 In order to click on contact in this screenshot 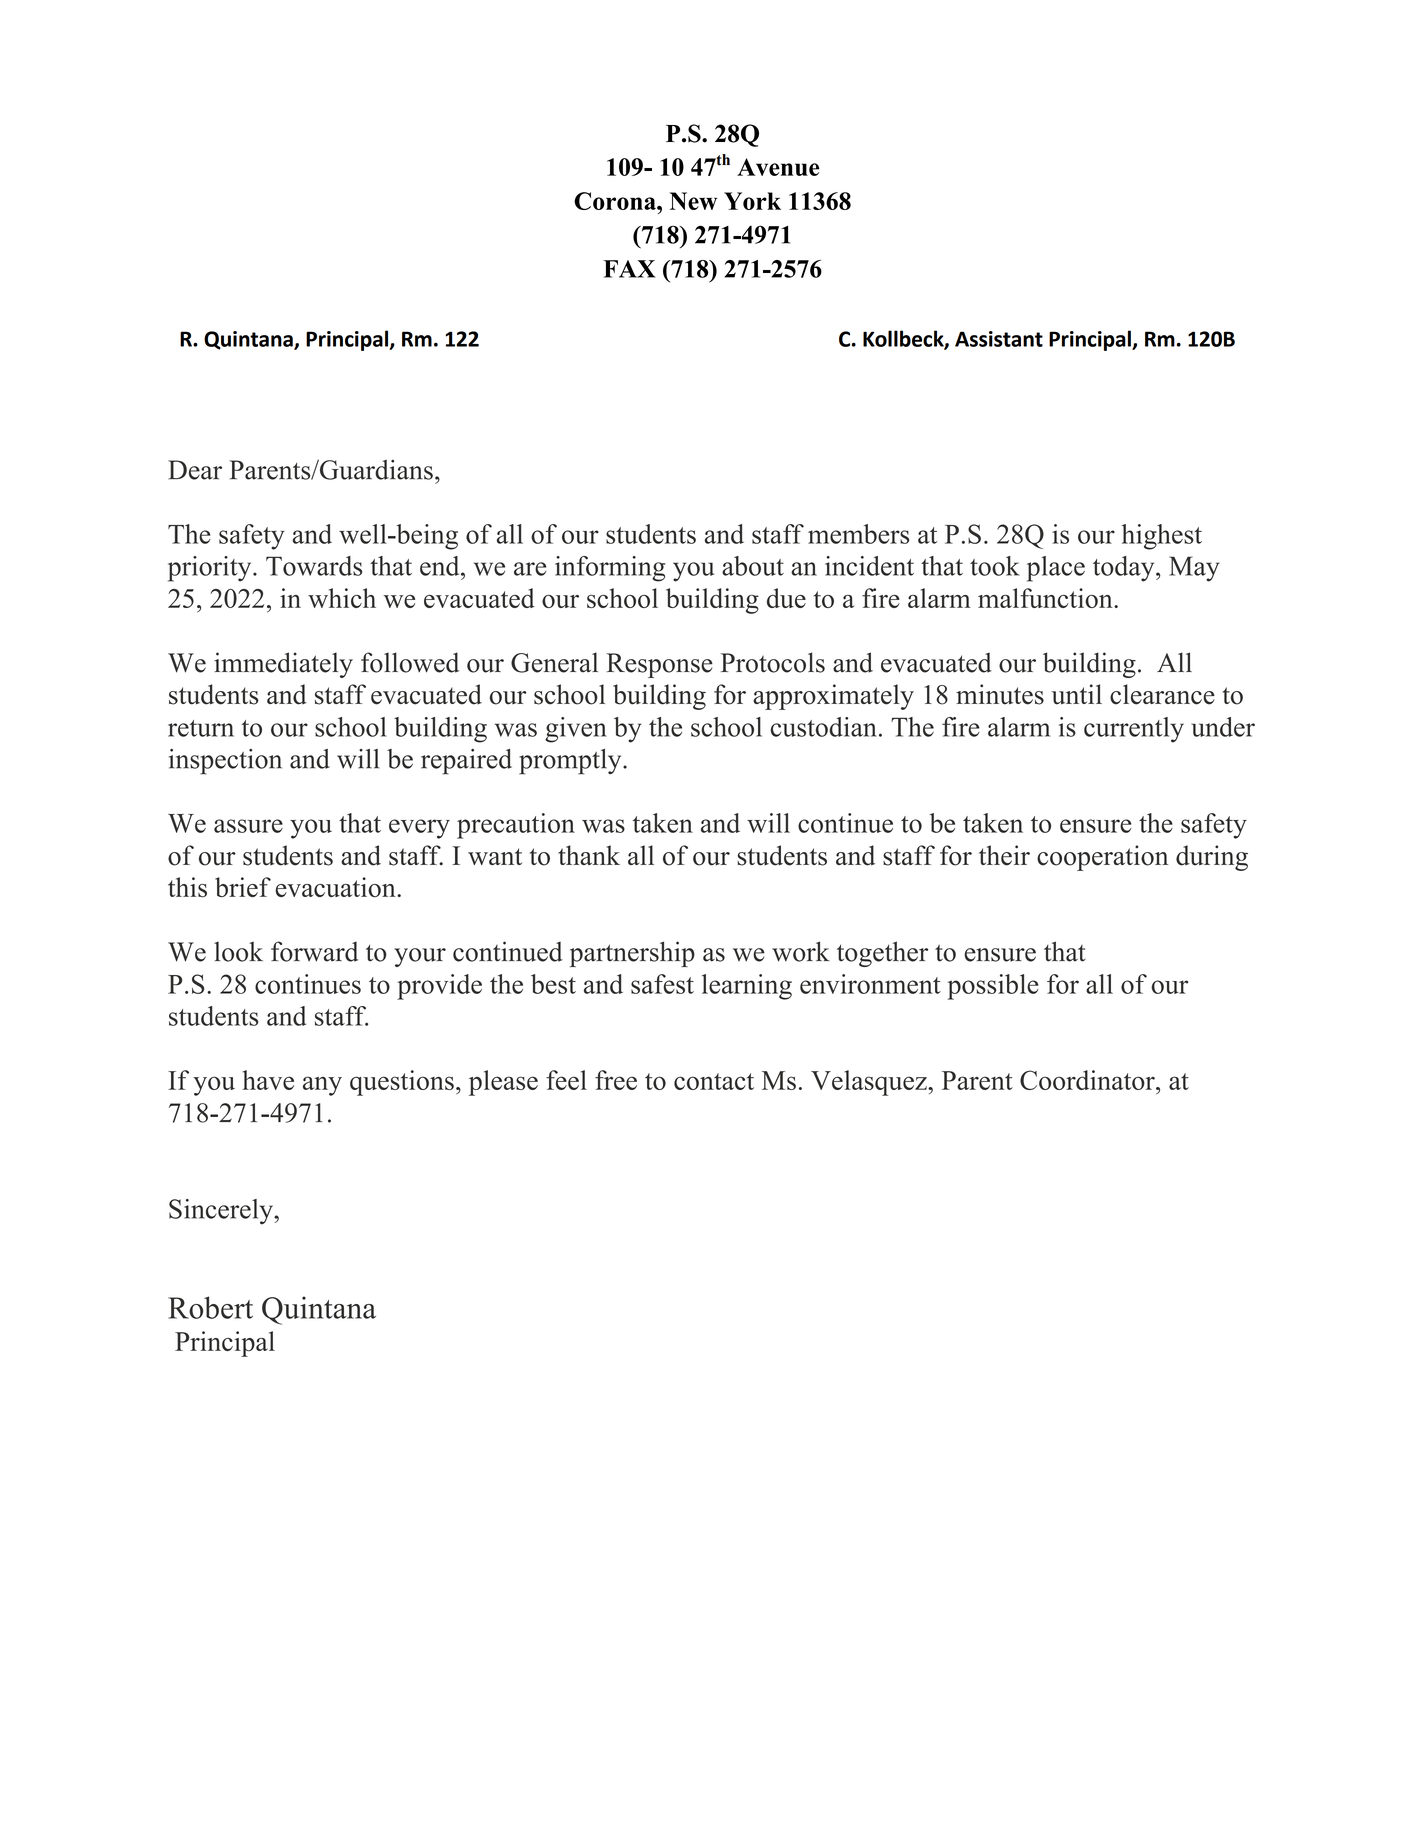, I will do `click(714, 1081)`.
